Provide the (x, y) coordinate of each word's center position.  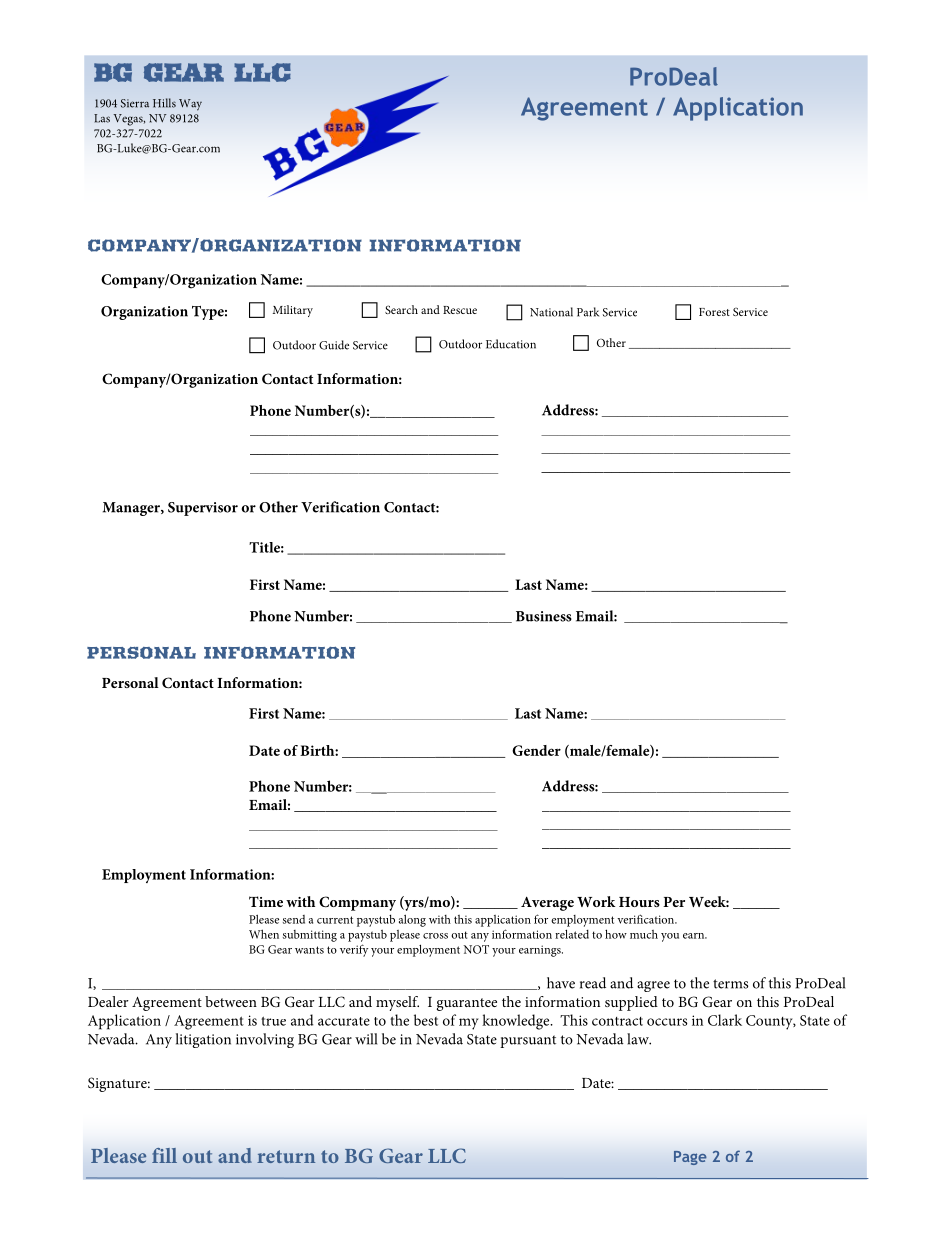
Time (266, 901)
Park (588, 312)
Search (401, 309)
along (412, 920)
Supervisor (203, 509)
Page (690, 1158)
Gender (536, 750)
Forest (714, 312)
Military (293, 311)
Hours (639, 902)
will (366, 1039)
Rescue (460, 310)
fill (164, 1155)
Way (190, 105)
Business (544, 616)
